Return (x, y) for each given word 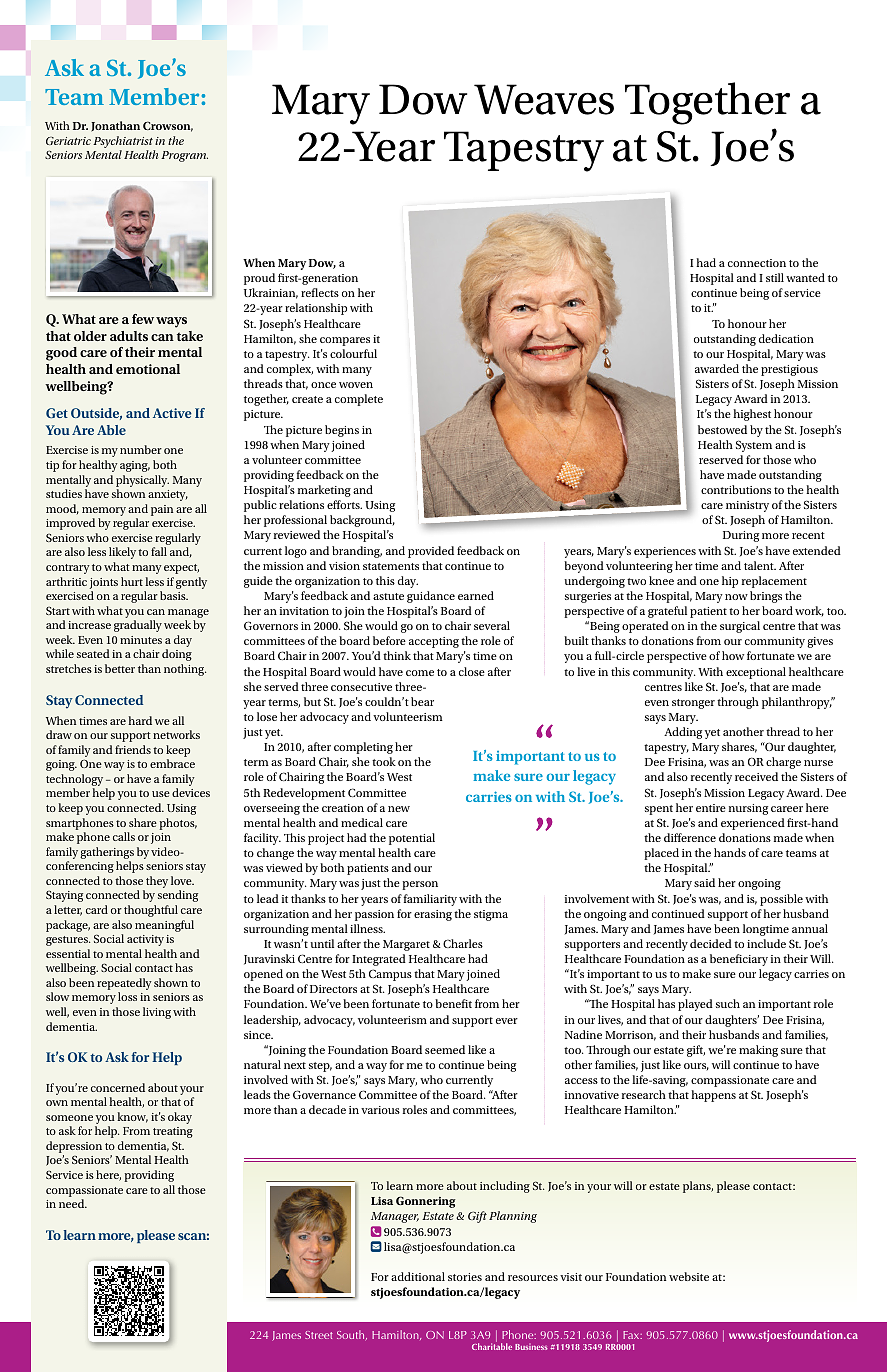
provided (431, 552)
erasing (433, 915)
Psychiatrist (123, 142)
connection (757, 263)
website (689, 1276)
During (741, 536)
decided (711, 943)
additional (418, 1276)
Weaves (544, 99)
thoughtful (151, 911)
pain (162, 510)
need (73, 1203)
